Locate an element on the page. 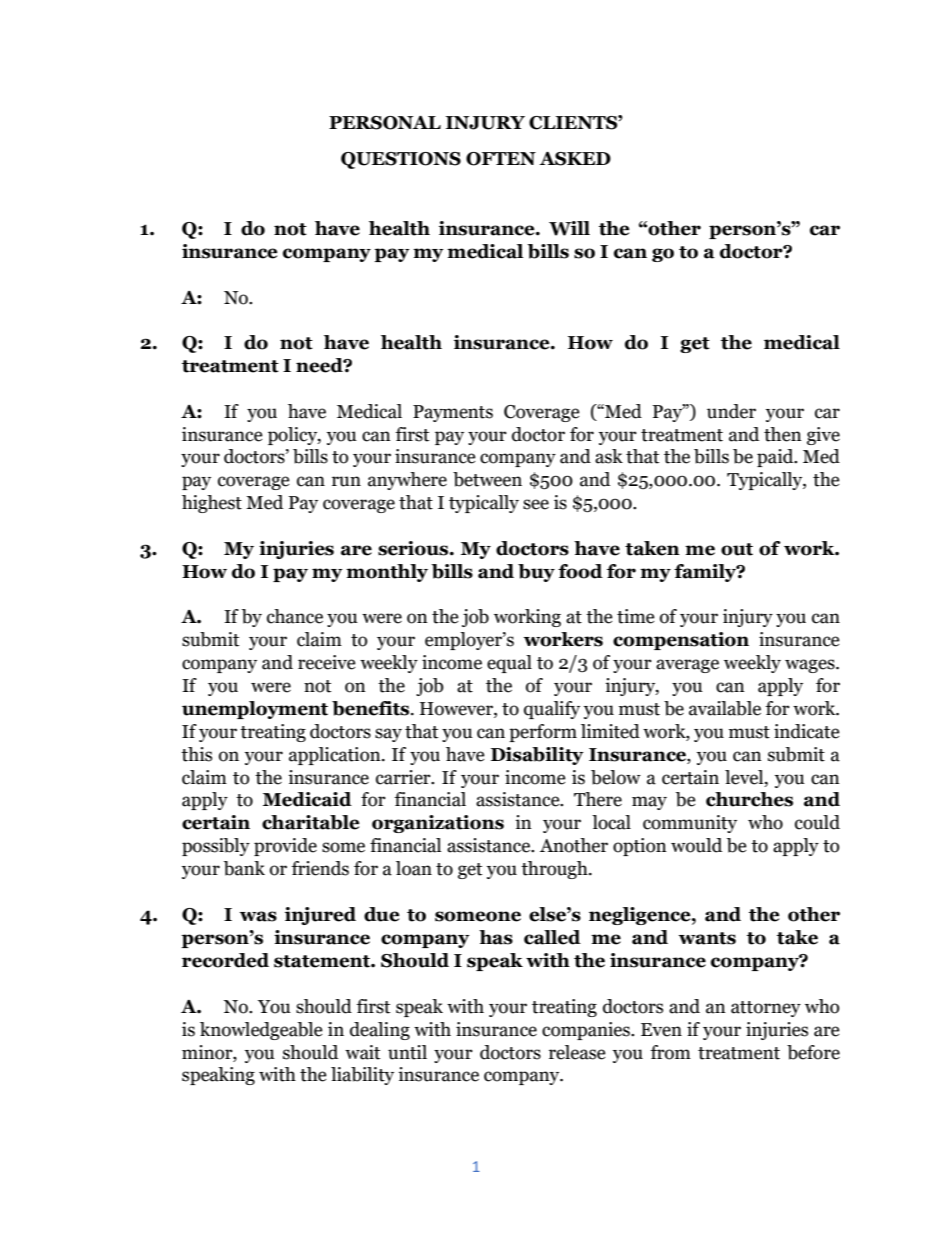 This page has width=952, height=1233. Payments is located at coordinates (453, 413).
